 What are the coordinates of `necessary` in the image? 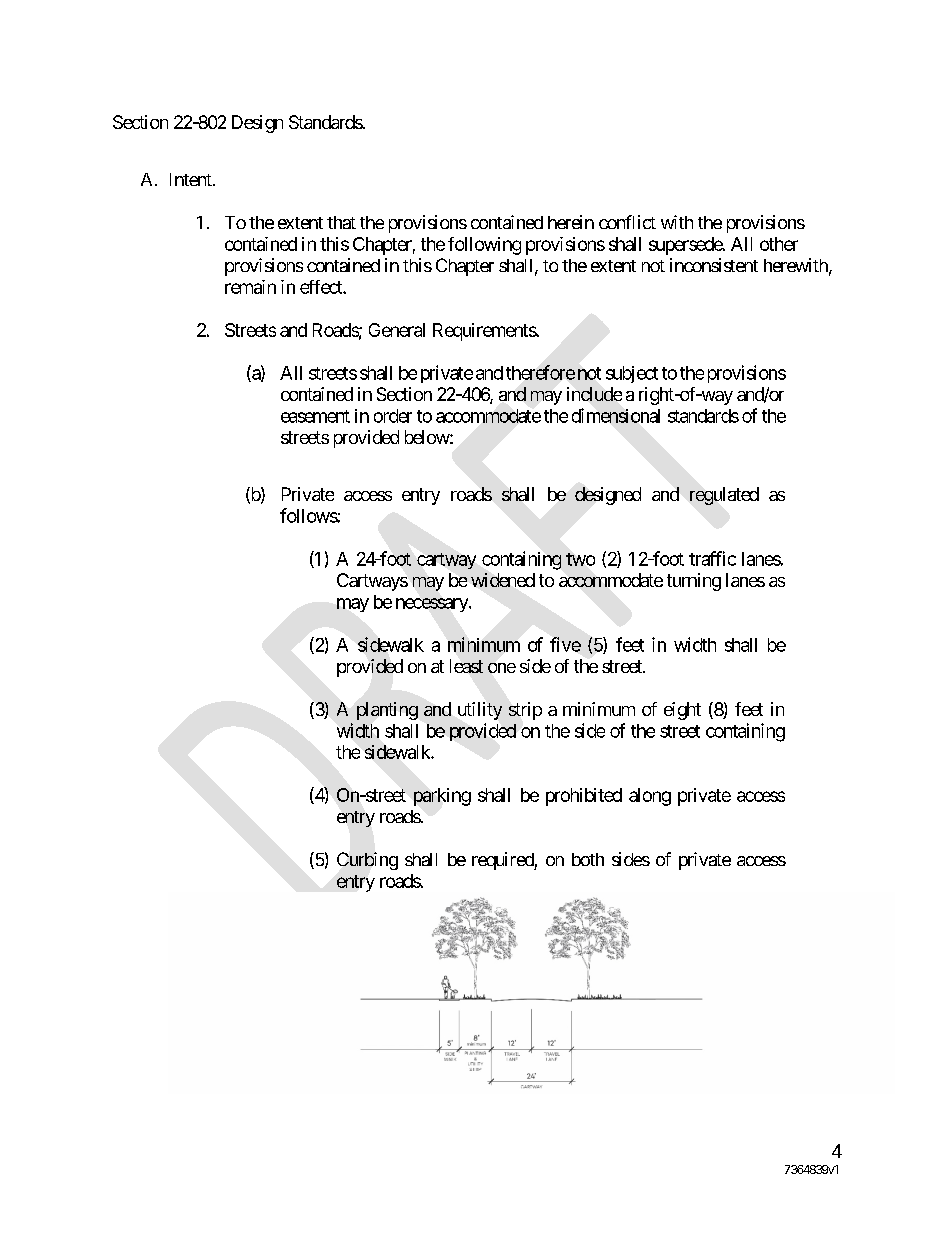 It's located at (433, 605).
